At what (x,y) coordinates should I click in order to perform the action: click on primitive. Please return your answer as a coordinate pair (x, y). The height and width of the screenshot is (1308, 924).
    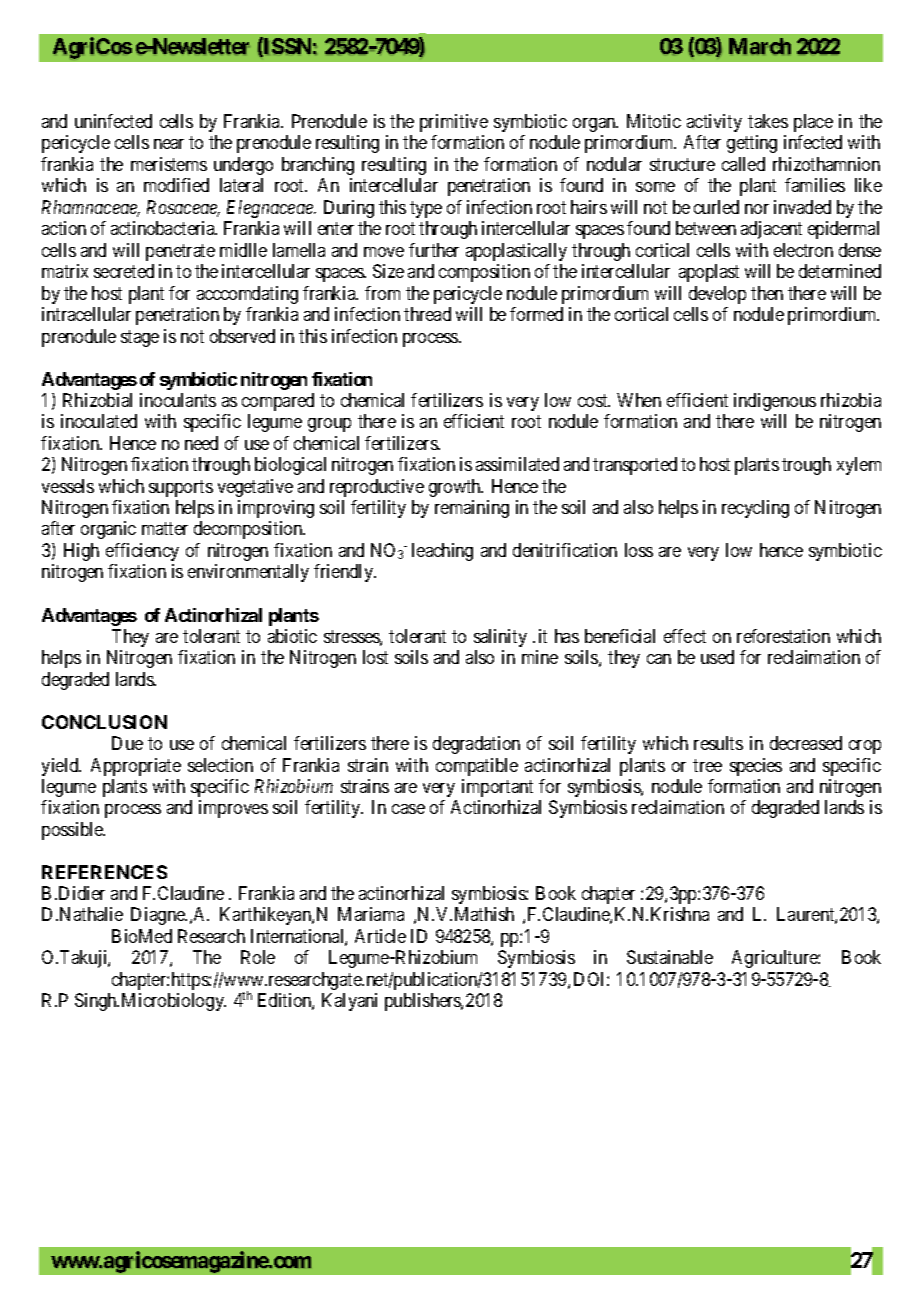
    Looking at the image, I should click on (454, 123).
